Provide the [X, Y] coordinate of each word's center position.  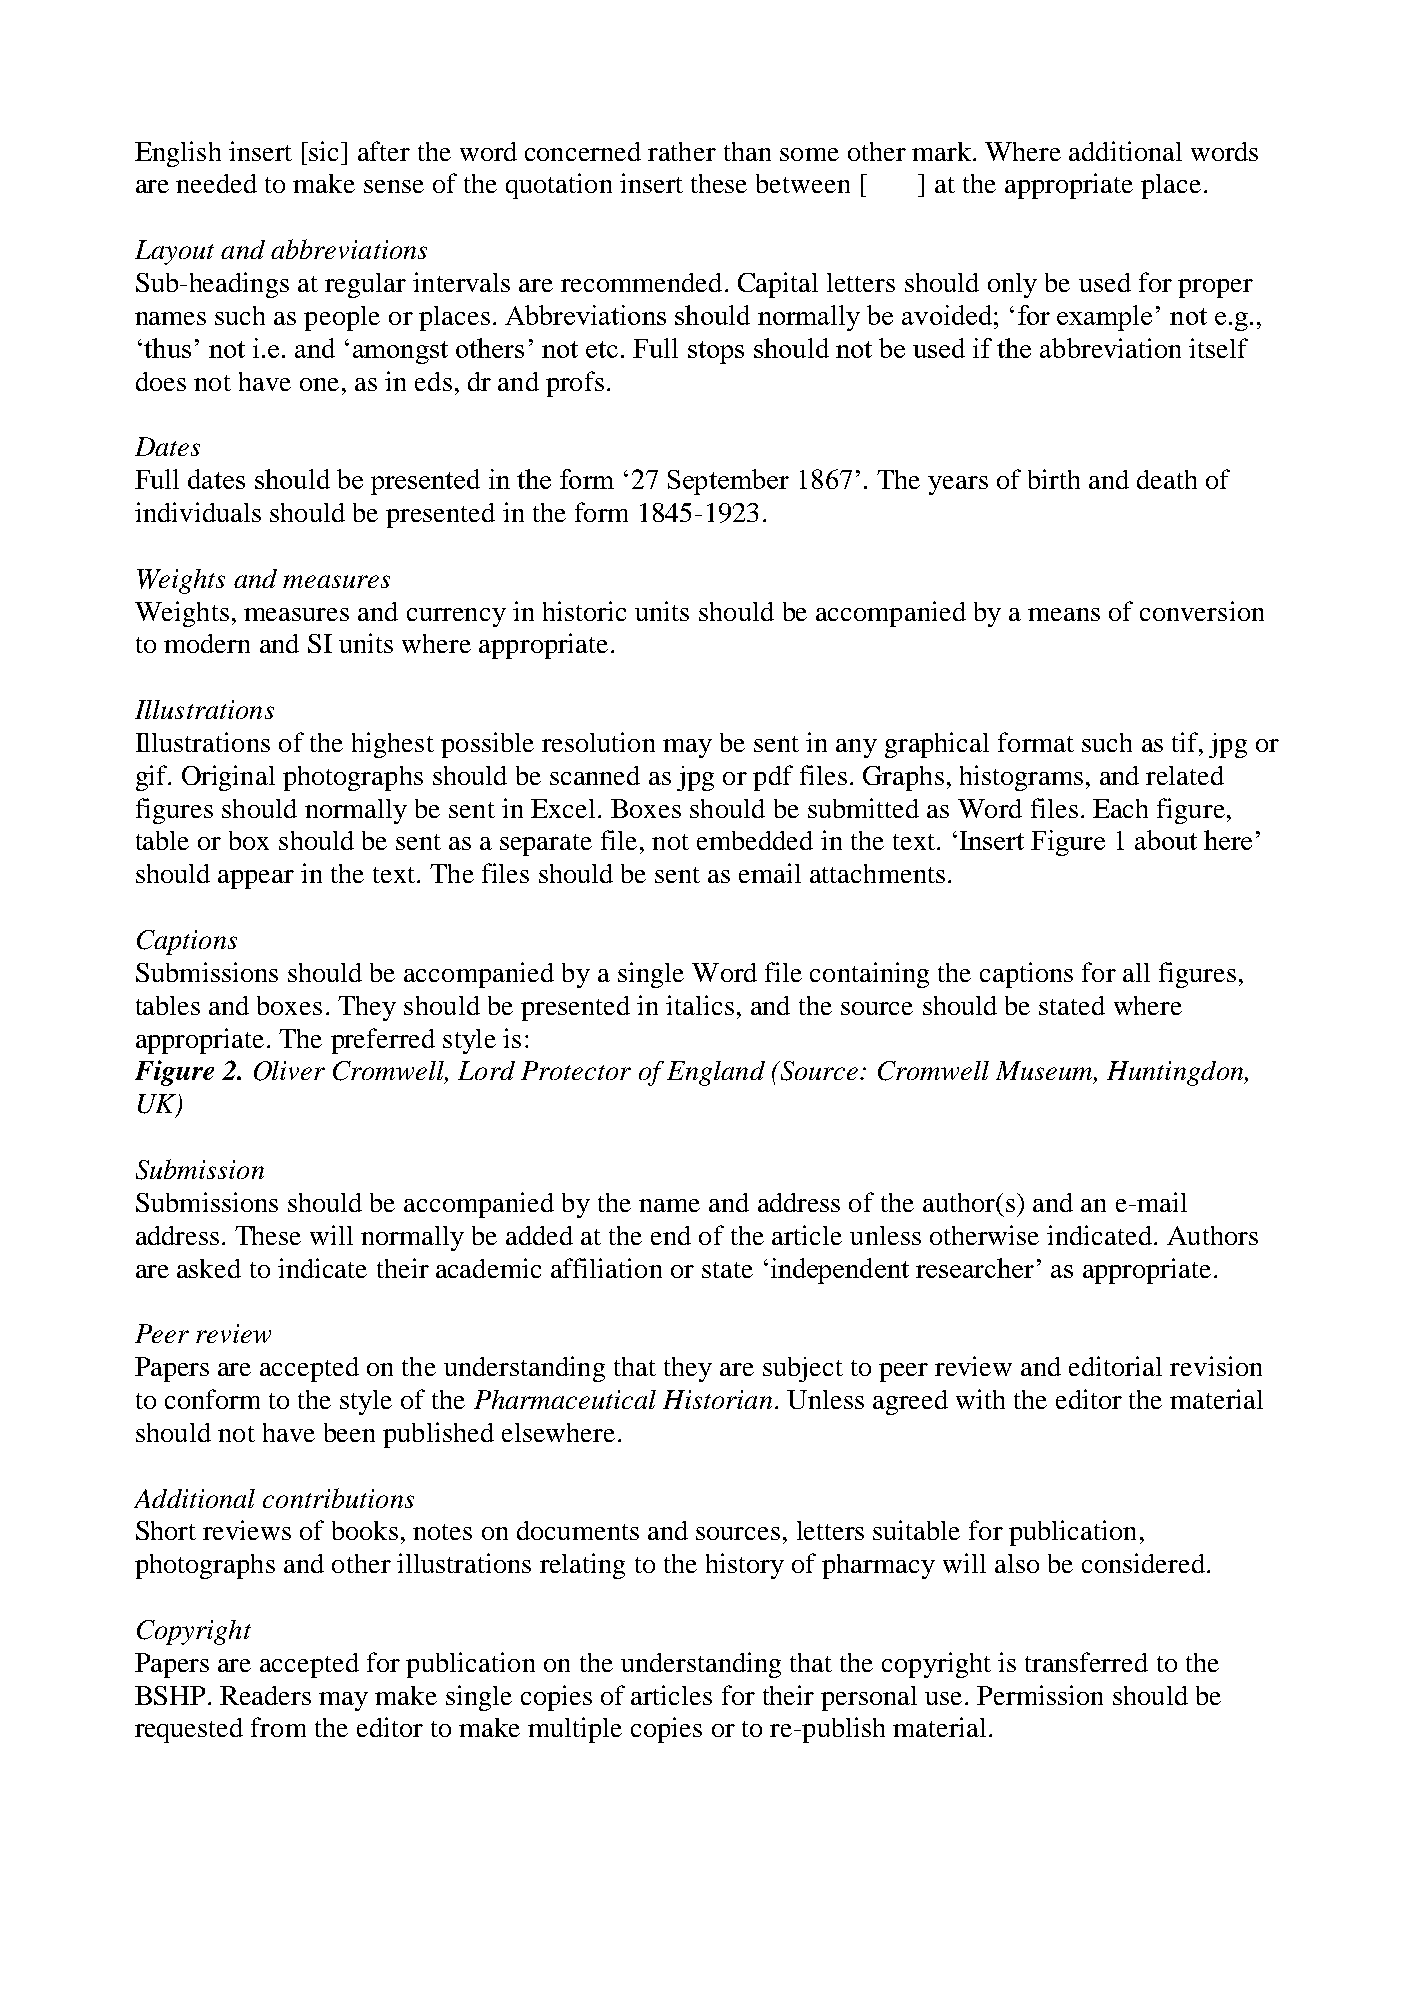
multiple [575, 1730]
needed [216, 183]
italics [700, 1005]
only [1012, 285]
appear [256, 879]
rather [682, 151]
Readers [265, 1695]
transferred [1086, 1662]
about [1166, 840]
